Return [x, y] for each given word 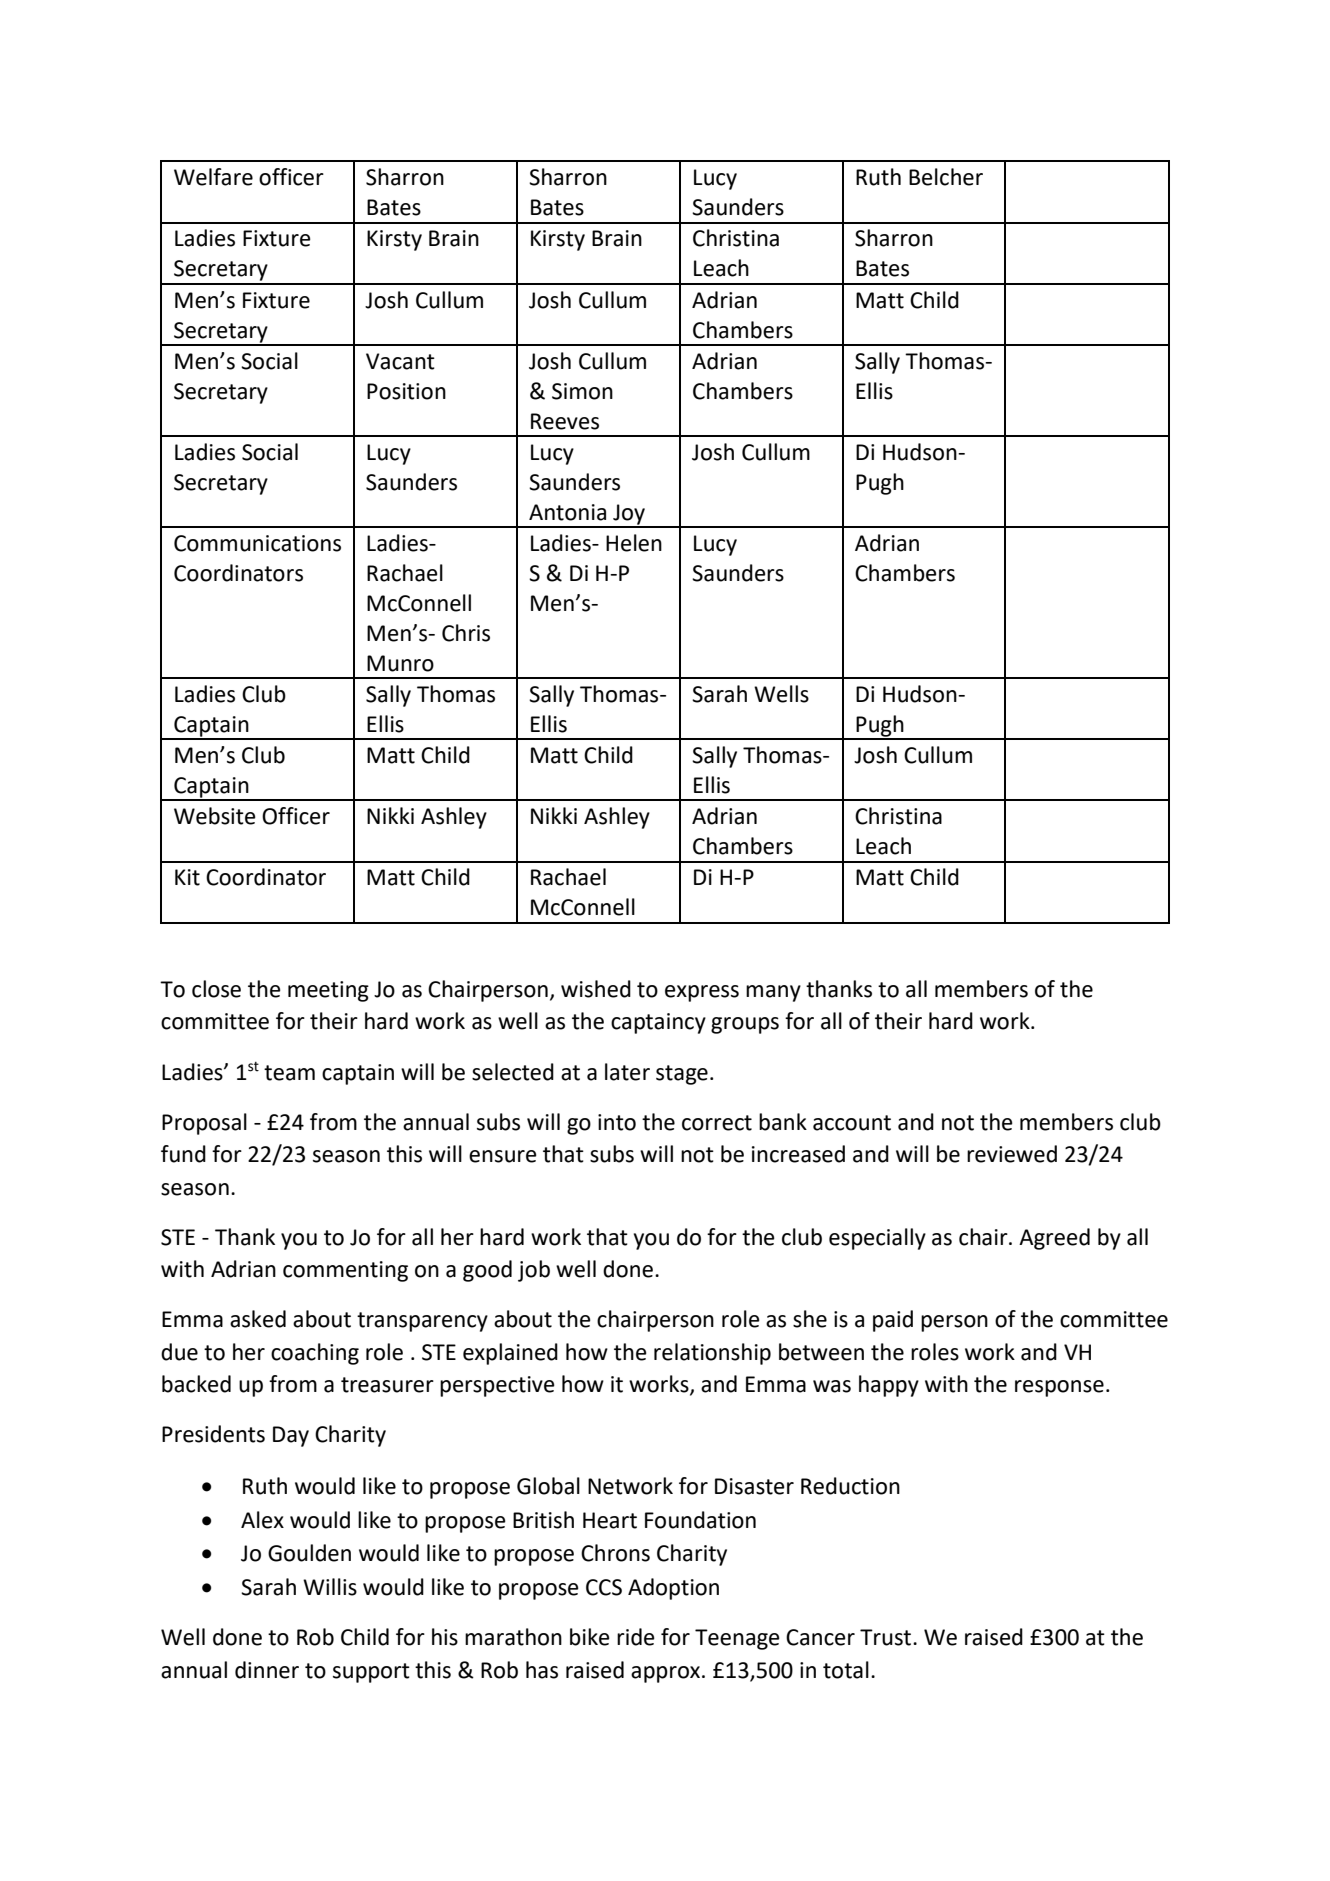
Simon [582, 391]
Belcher [946, 177]
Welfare [213, 177]
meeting [328, 991]
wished [596, 989]
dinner [267, 1670]
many [773, 993]
